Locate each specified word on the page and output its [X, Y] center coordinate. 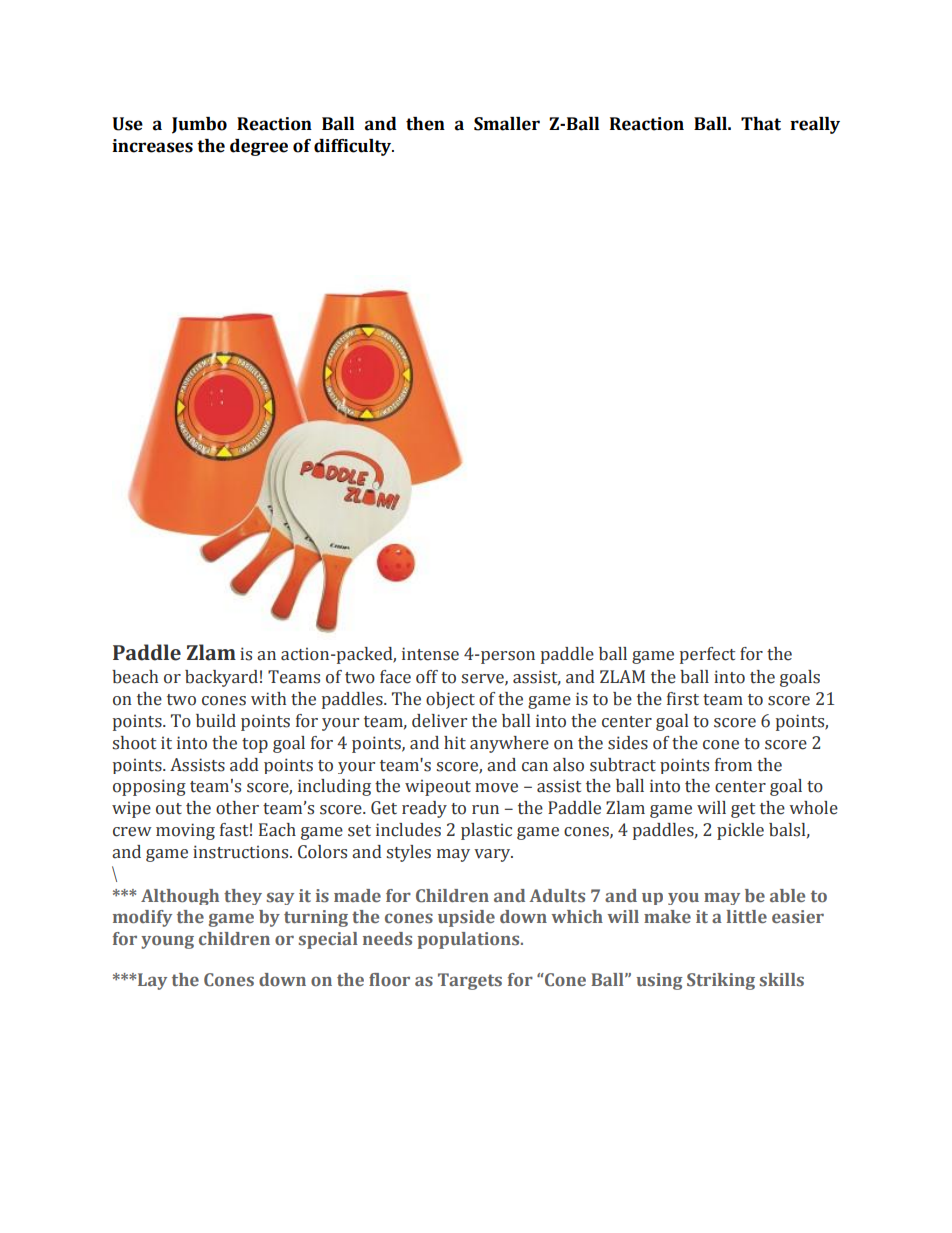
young [167, 942]
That [761, 124]
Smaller [507, 124]
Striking [721, 981]
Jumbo [199, 125]
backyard [221, 678]
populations [469, 940]
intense [430, 654]
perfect [707, 655]
